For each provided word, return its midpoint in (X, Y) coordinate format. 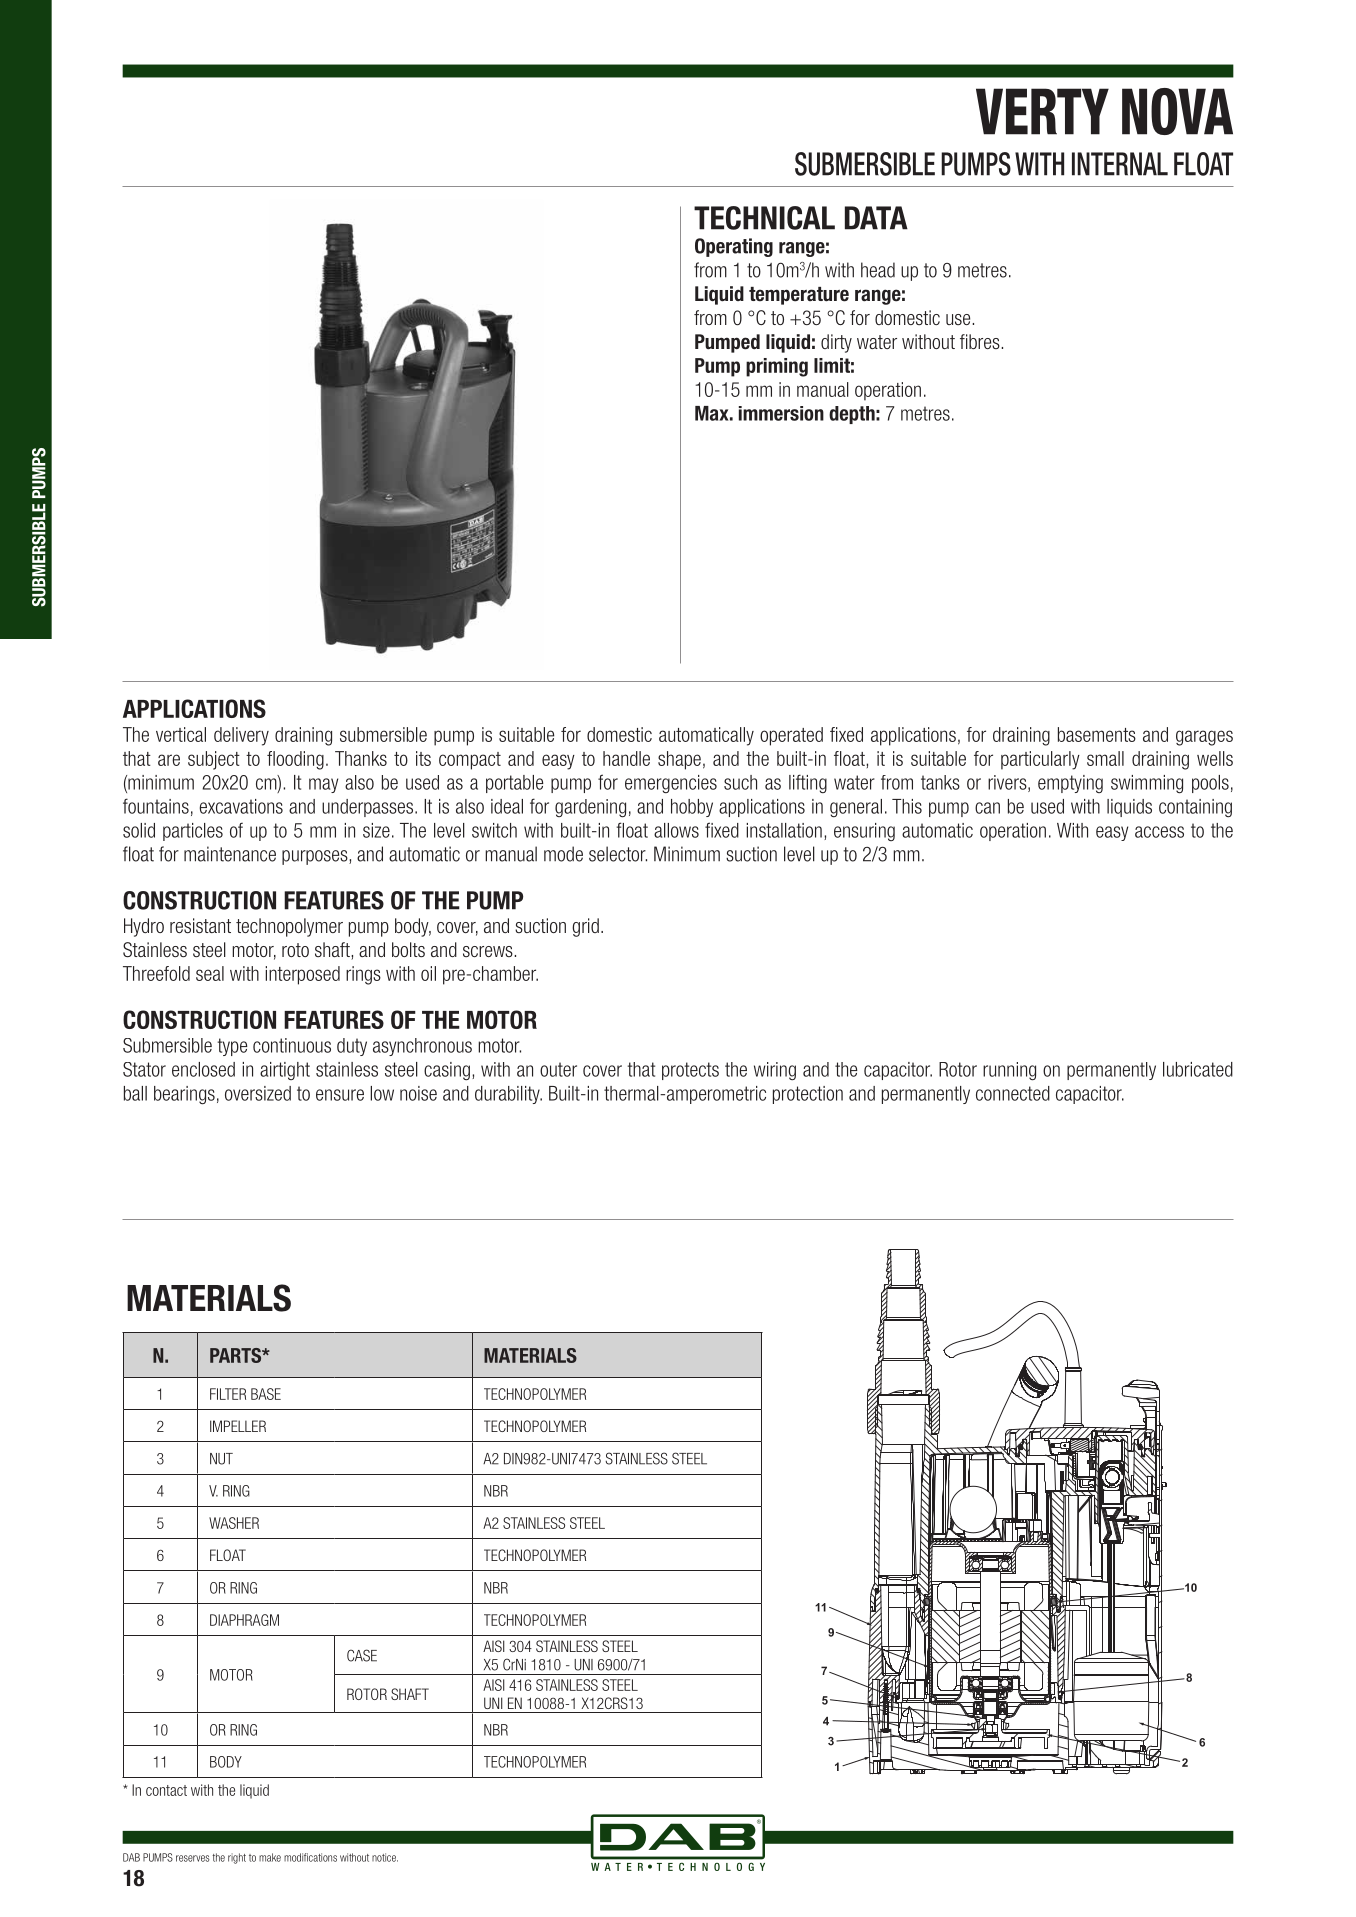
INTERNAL (1120, 164)
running (1009, 1071)
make (270, 1857)
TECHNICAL (764, 218)
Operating (734, 247)
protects (690, 1071)
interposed (302, 975)
